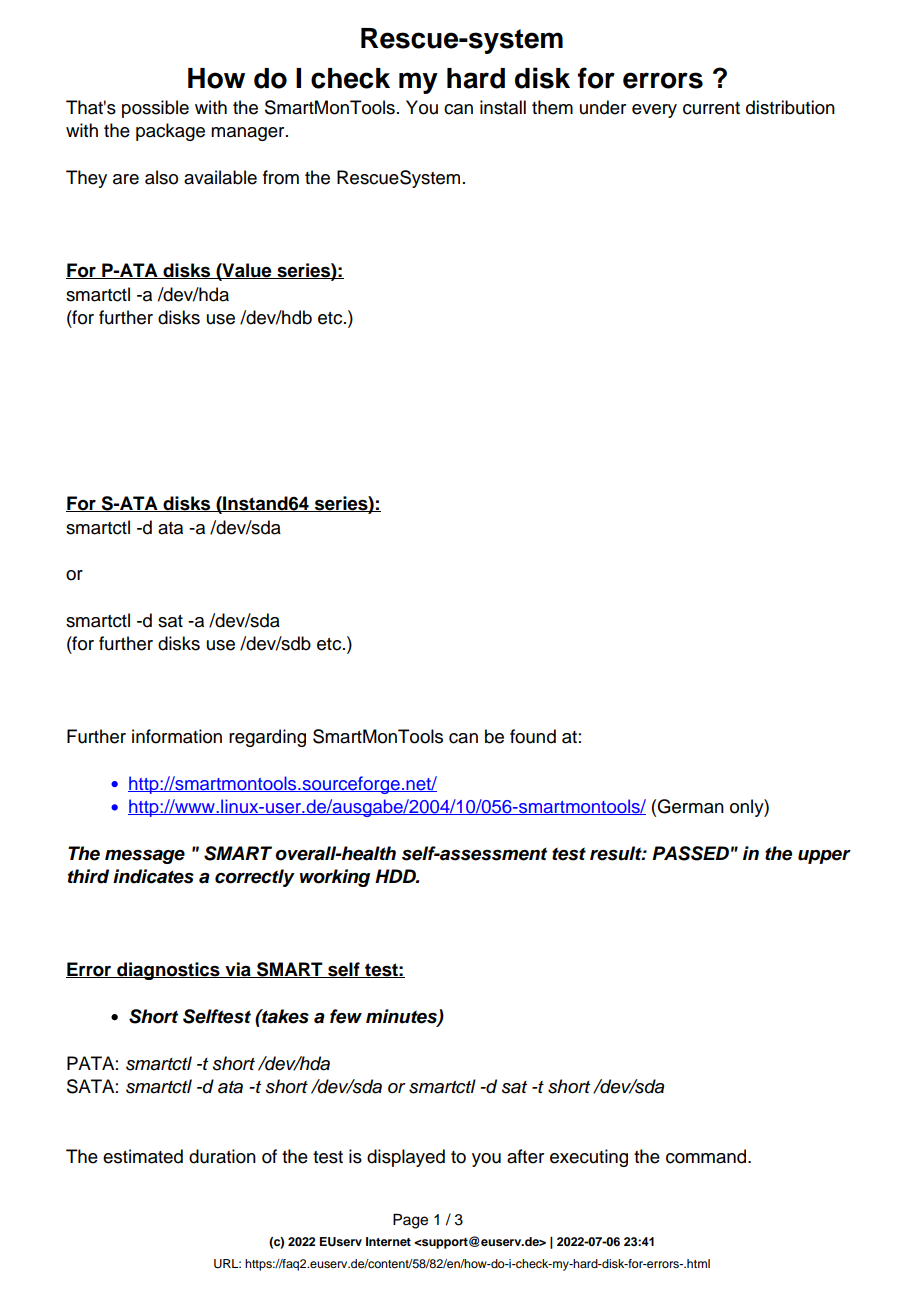  I want to click on Page, so click(410, 1221).
